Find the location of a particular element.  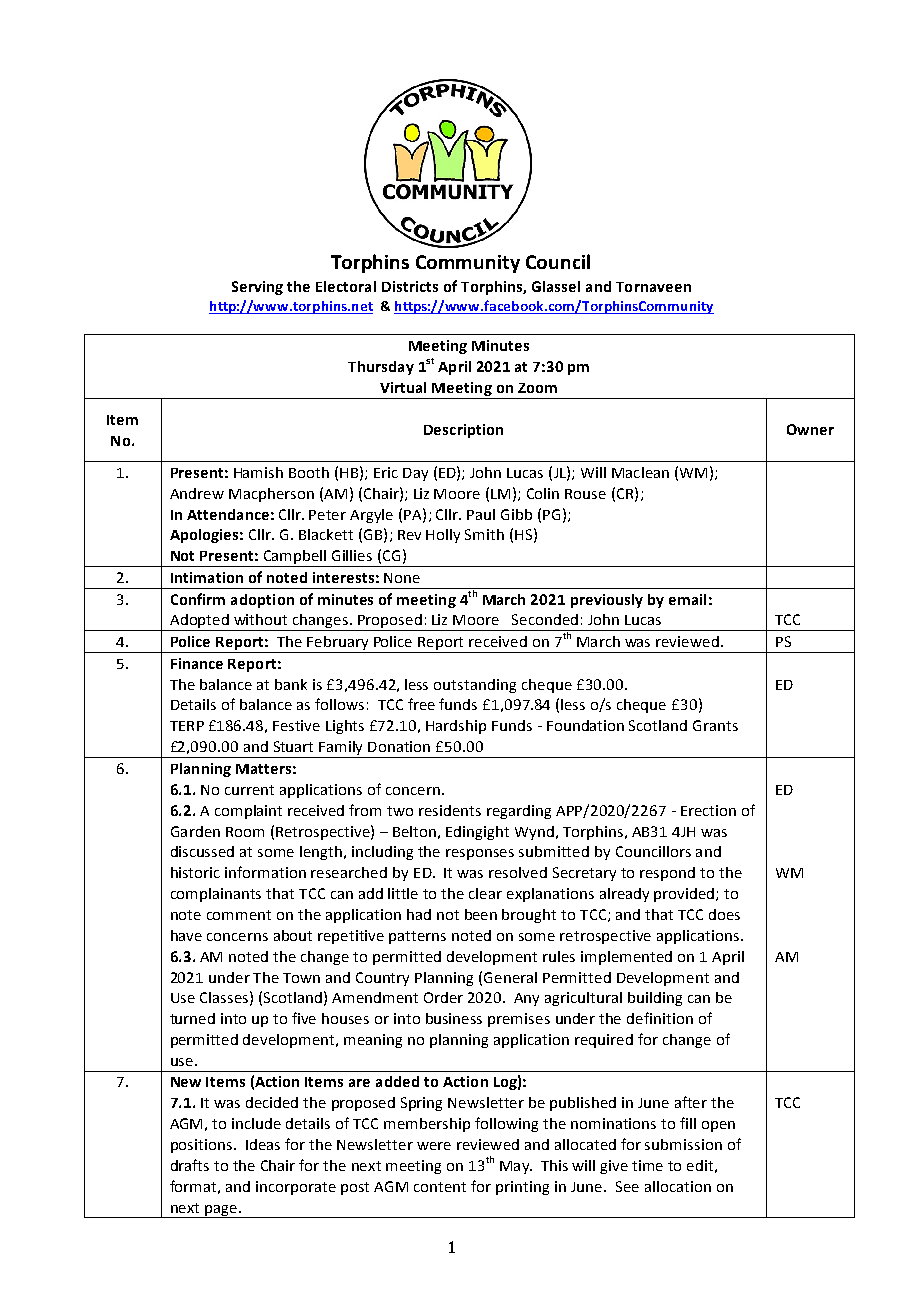

Serving is located at coordinates (257, 288).
